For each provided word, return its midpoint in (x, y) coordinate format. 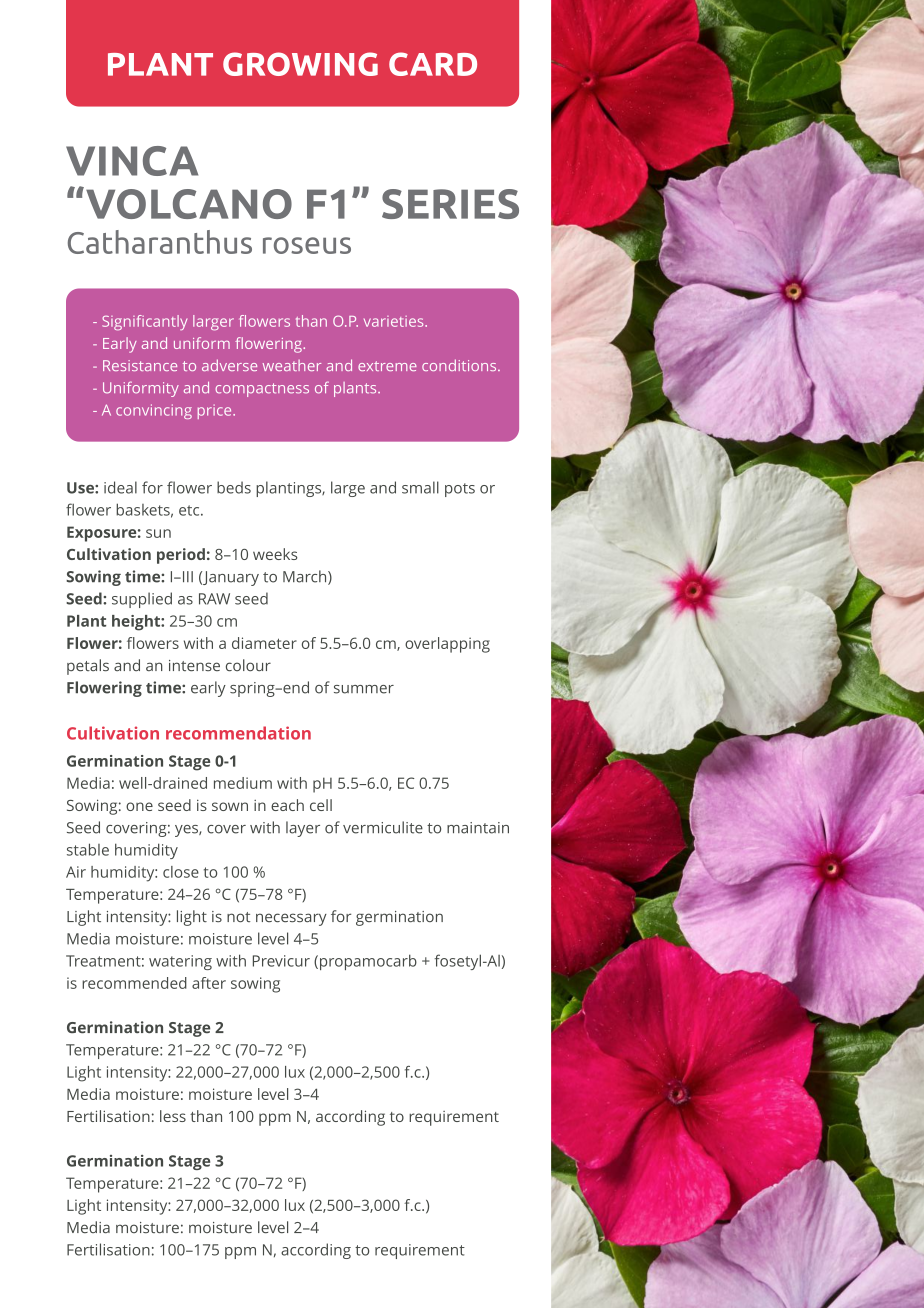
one (139, 806)
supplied (142, 600)
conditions (460, 365)
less (173, 1116)
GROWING (300, 64)
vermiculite (383, 827)
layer (303, 829)
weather (292, 365)
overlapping (447, 645)
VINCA (132, 161)
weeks (275, 554)
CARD (433, 64)
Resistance (140, 365)
